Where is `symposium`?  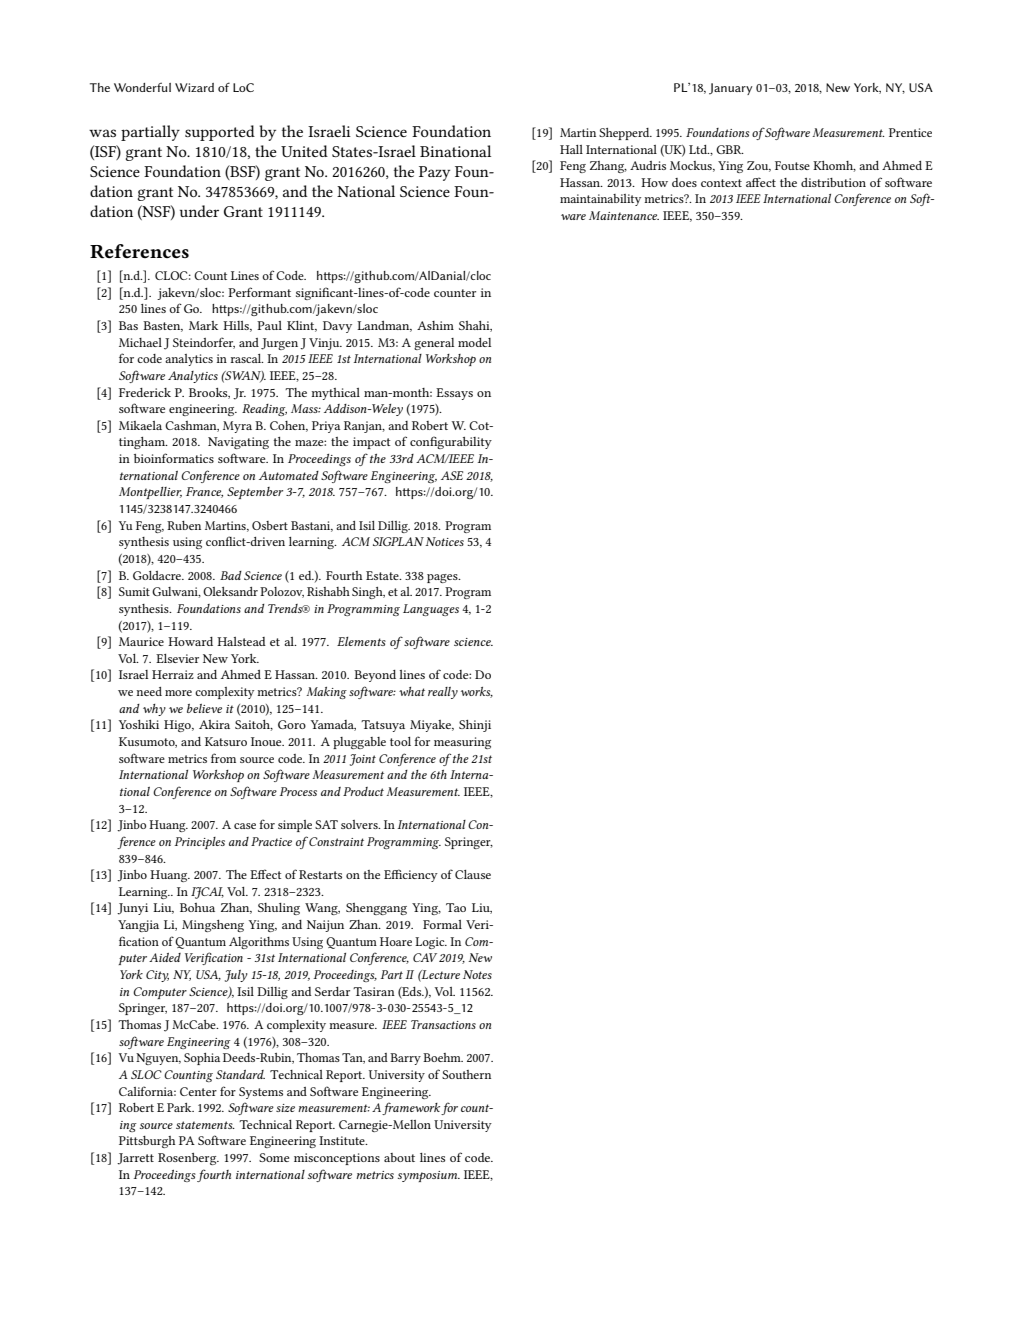
symposium is located at coordinates (429, 1176).
